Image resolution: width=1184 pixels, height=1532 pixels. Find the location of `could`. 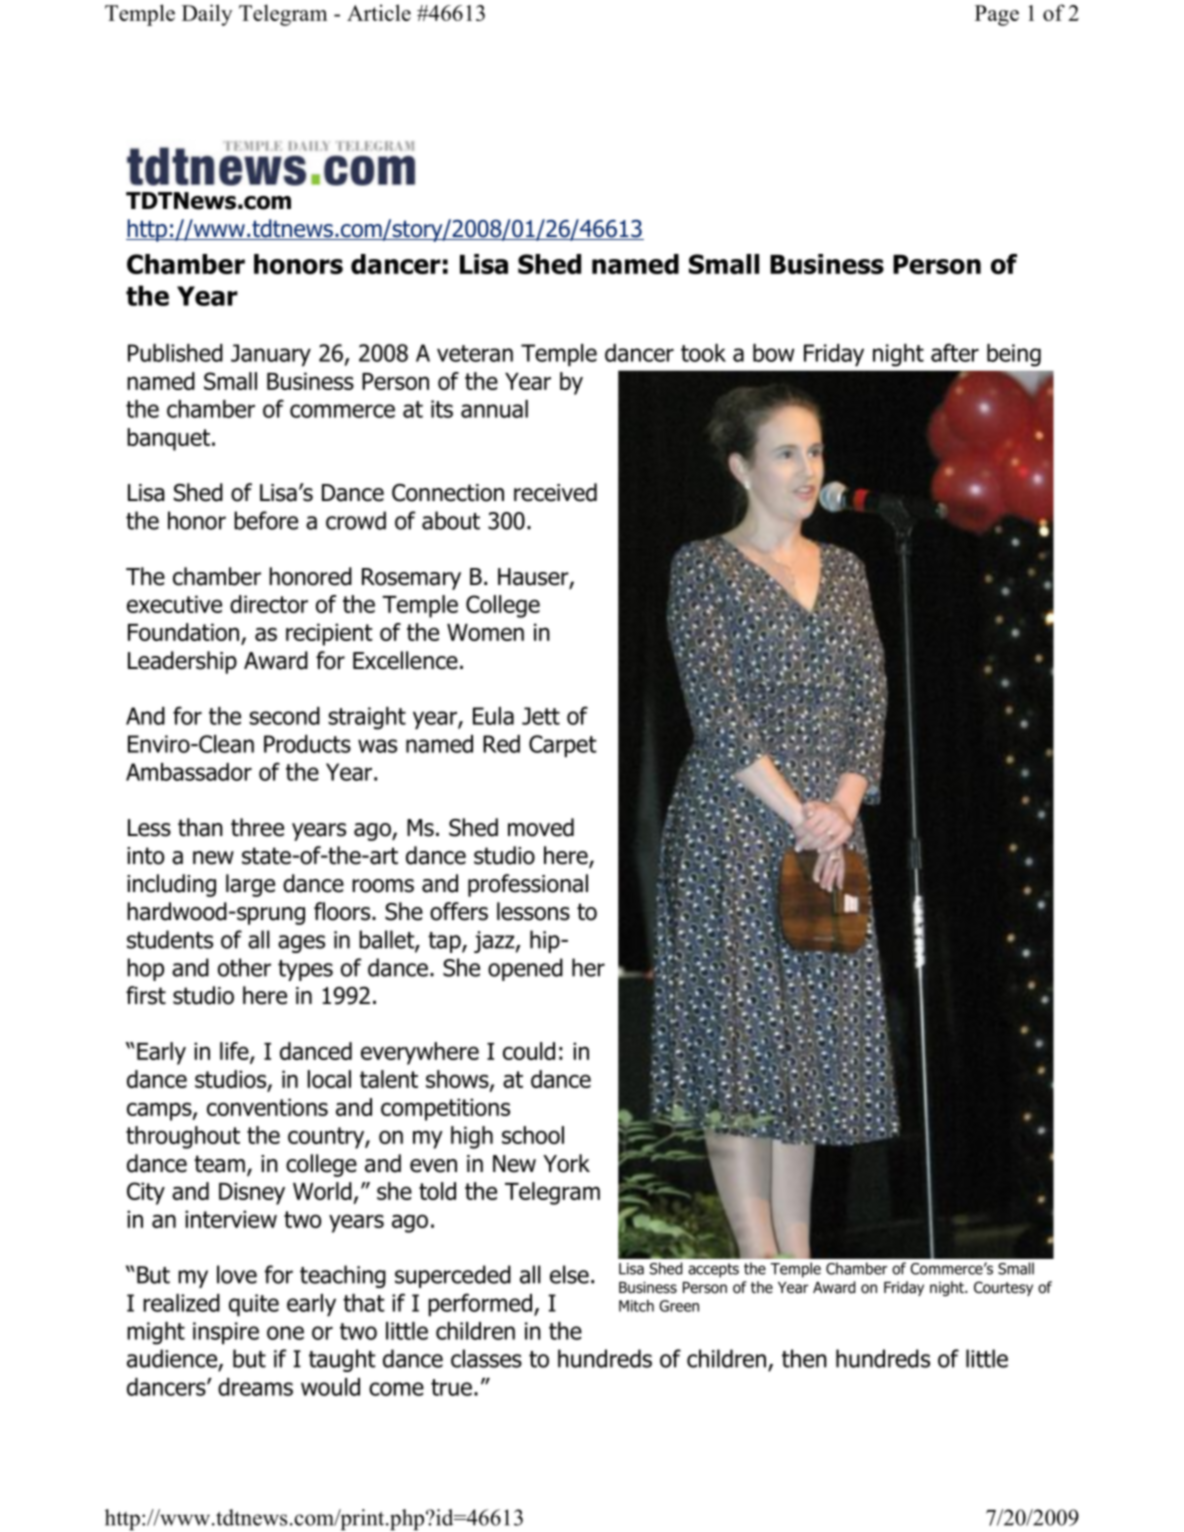

could is located at coordinates (529, 1051).
